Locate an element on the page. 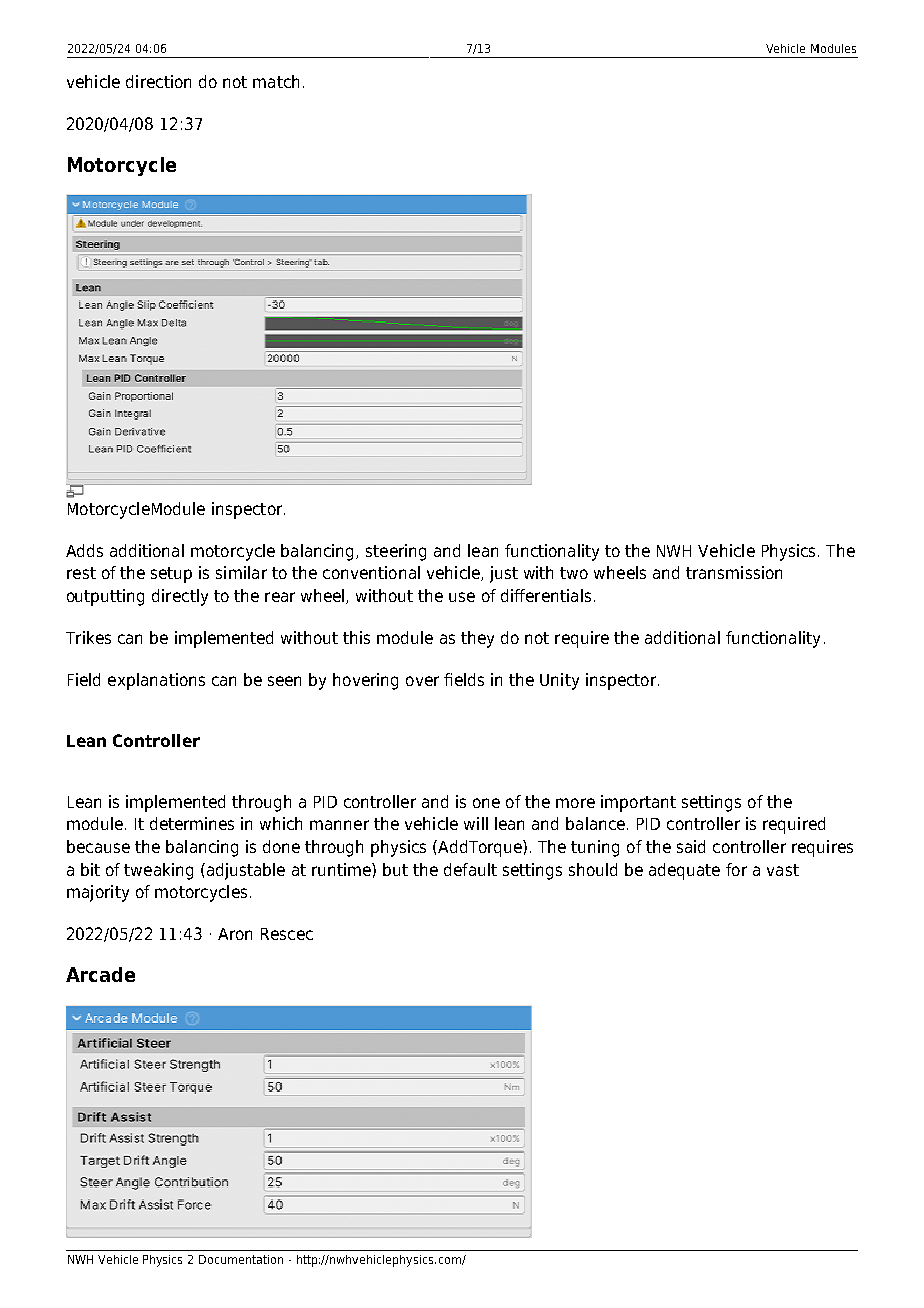  Adds is located at coordinates (84, 550).
